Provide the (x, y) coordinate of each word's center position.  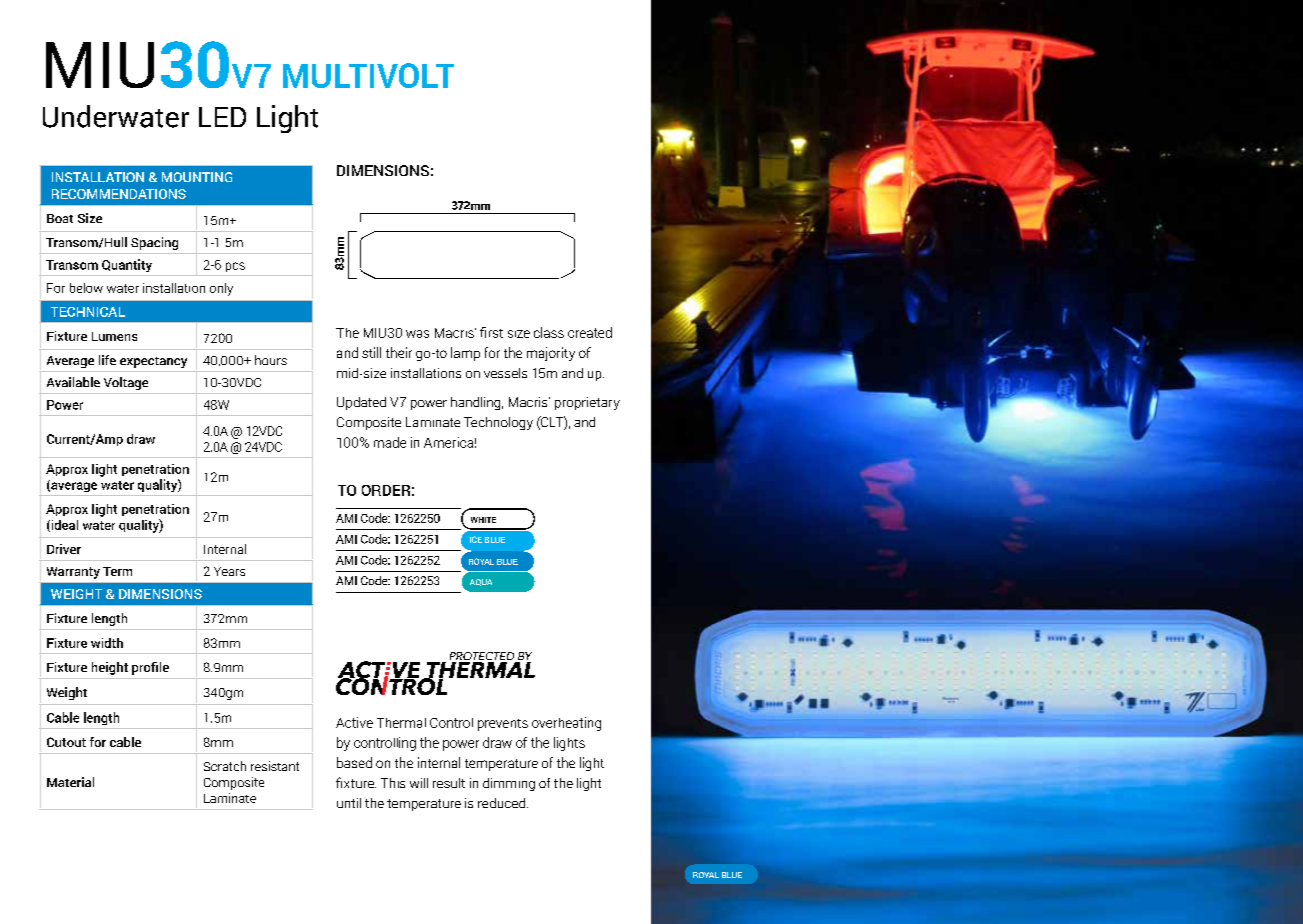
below (86, 288)
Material (70, 782)
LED (222, 117)
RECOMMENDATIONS (119, 194)
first (491, 332)
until (349, 803)
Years (229, 571)
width (107, 643)
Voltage (126, 383)
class (549, 332)
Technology (498, 423)
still (371, 352)
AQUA (481, 582)
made (390, 442)
